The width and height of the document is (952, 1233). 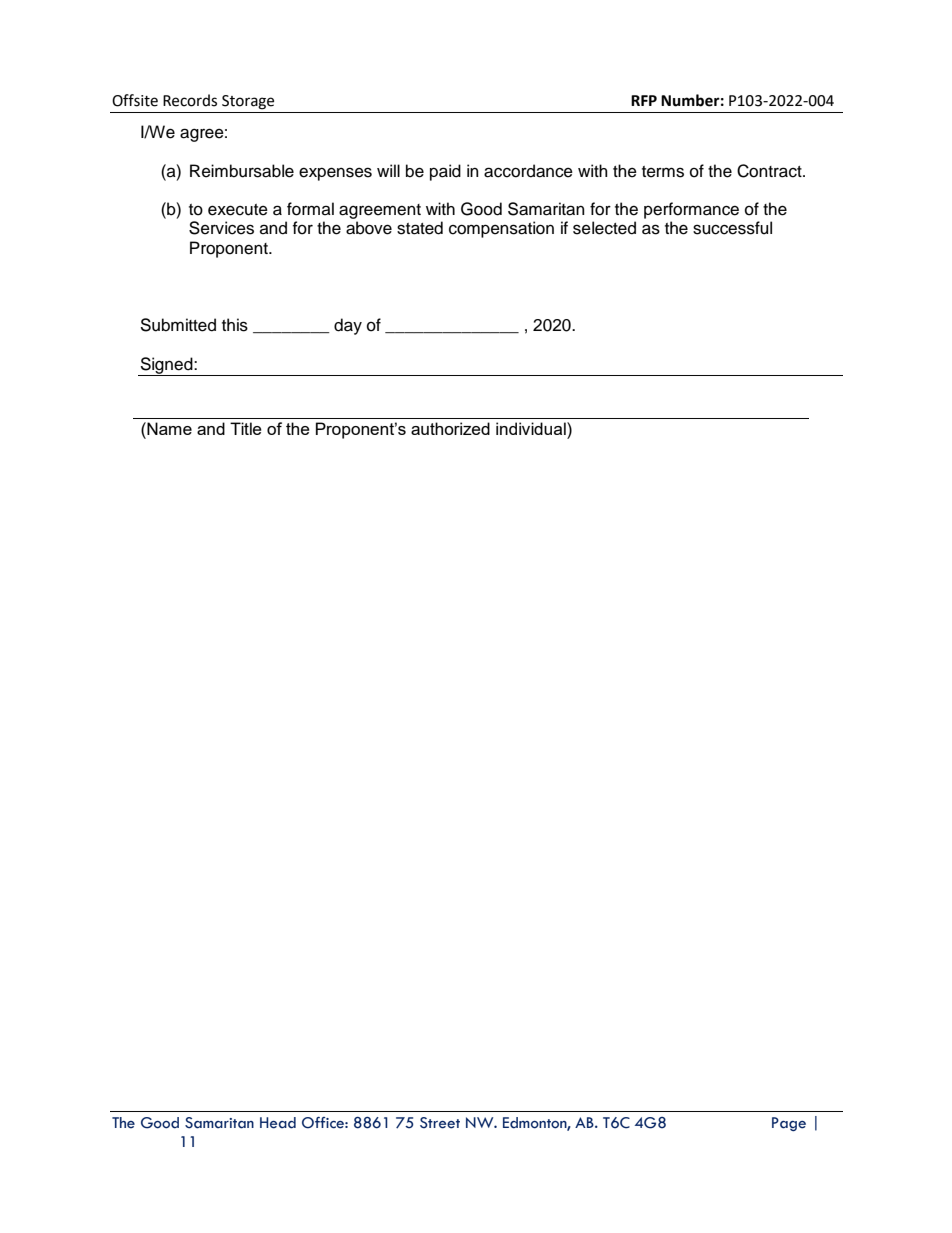 I want to click on Head, so click(x=278, y=1123).
